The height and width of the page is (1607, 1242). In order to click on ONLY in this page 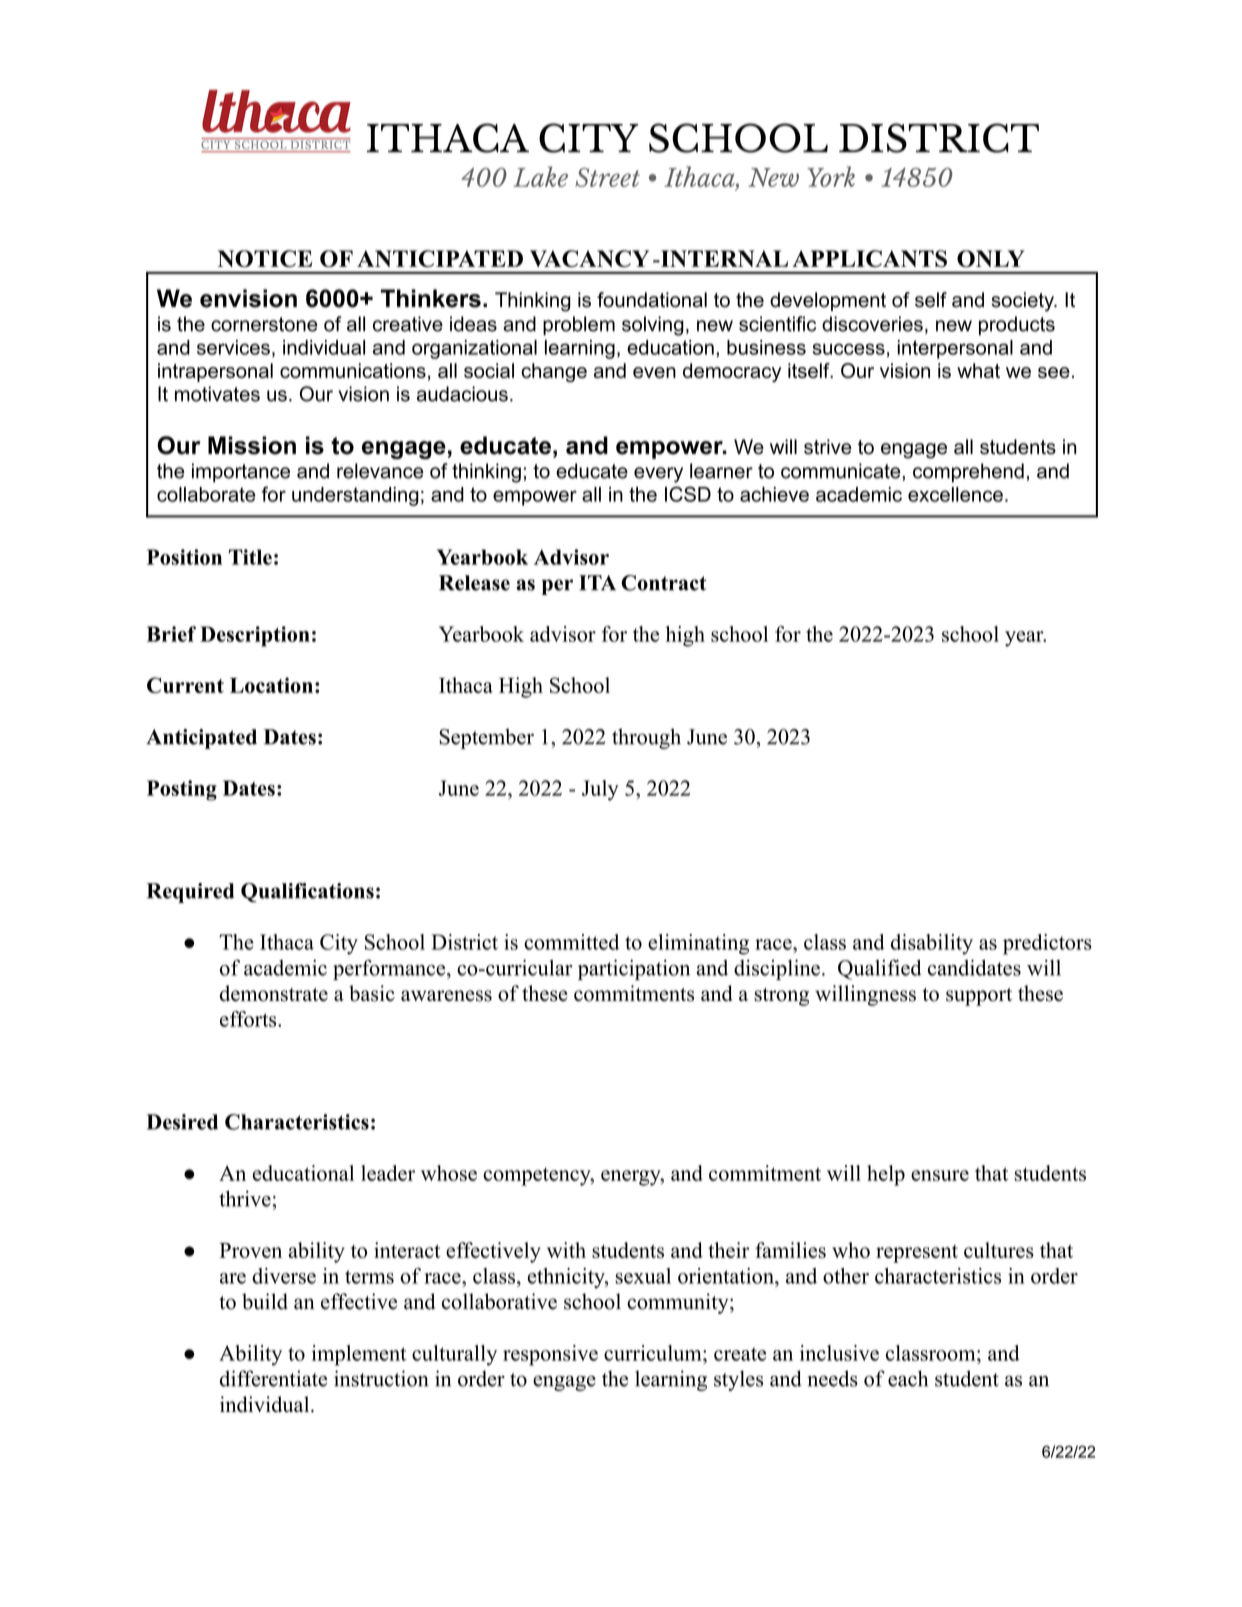, I will do `click(991, 259)`.
